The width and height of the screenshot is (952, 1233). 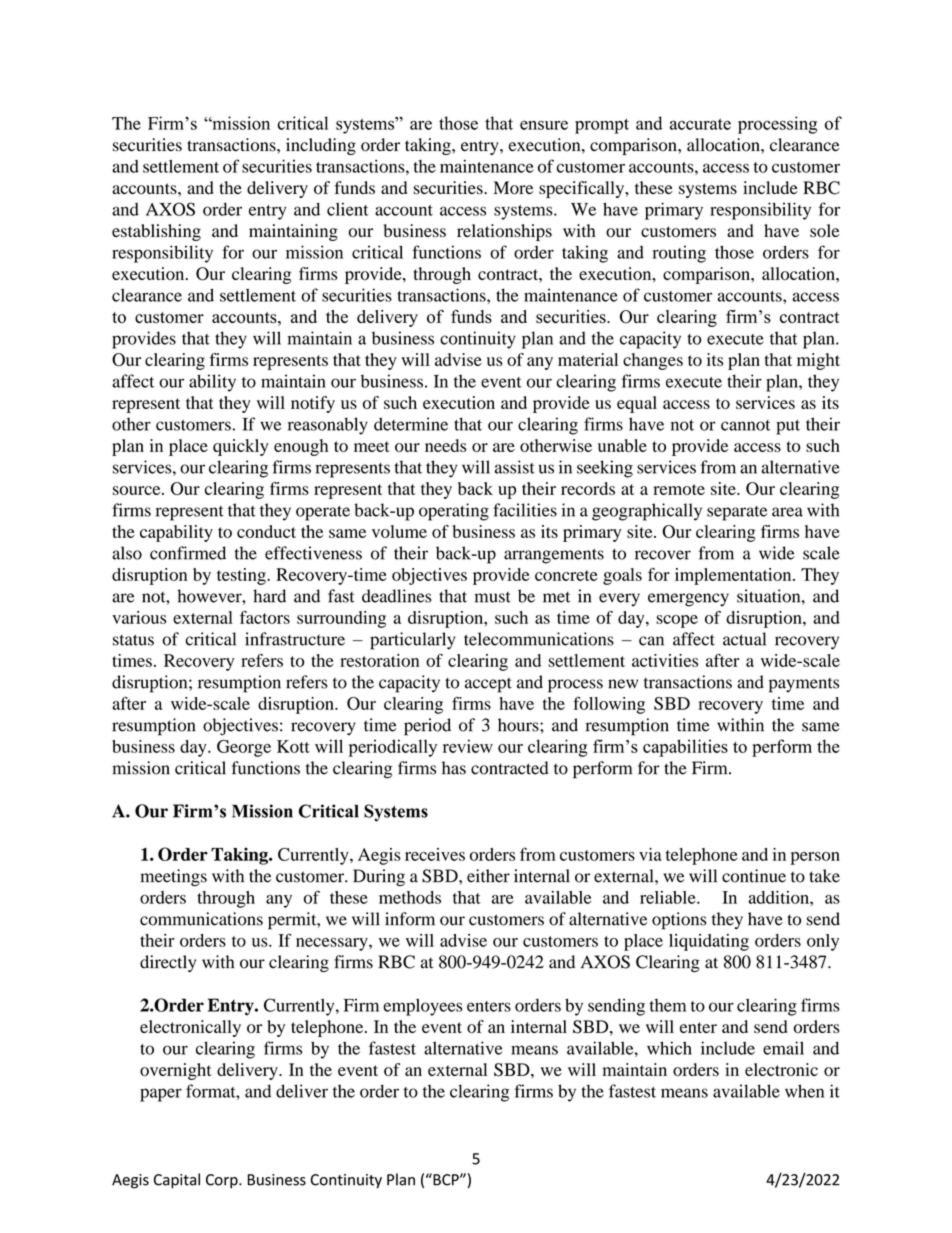 I want to click on More, so click(x=513, y=188).
